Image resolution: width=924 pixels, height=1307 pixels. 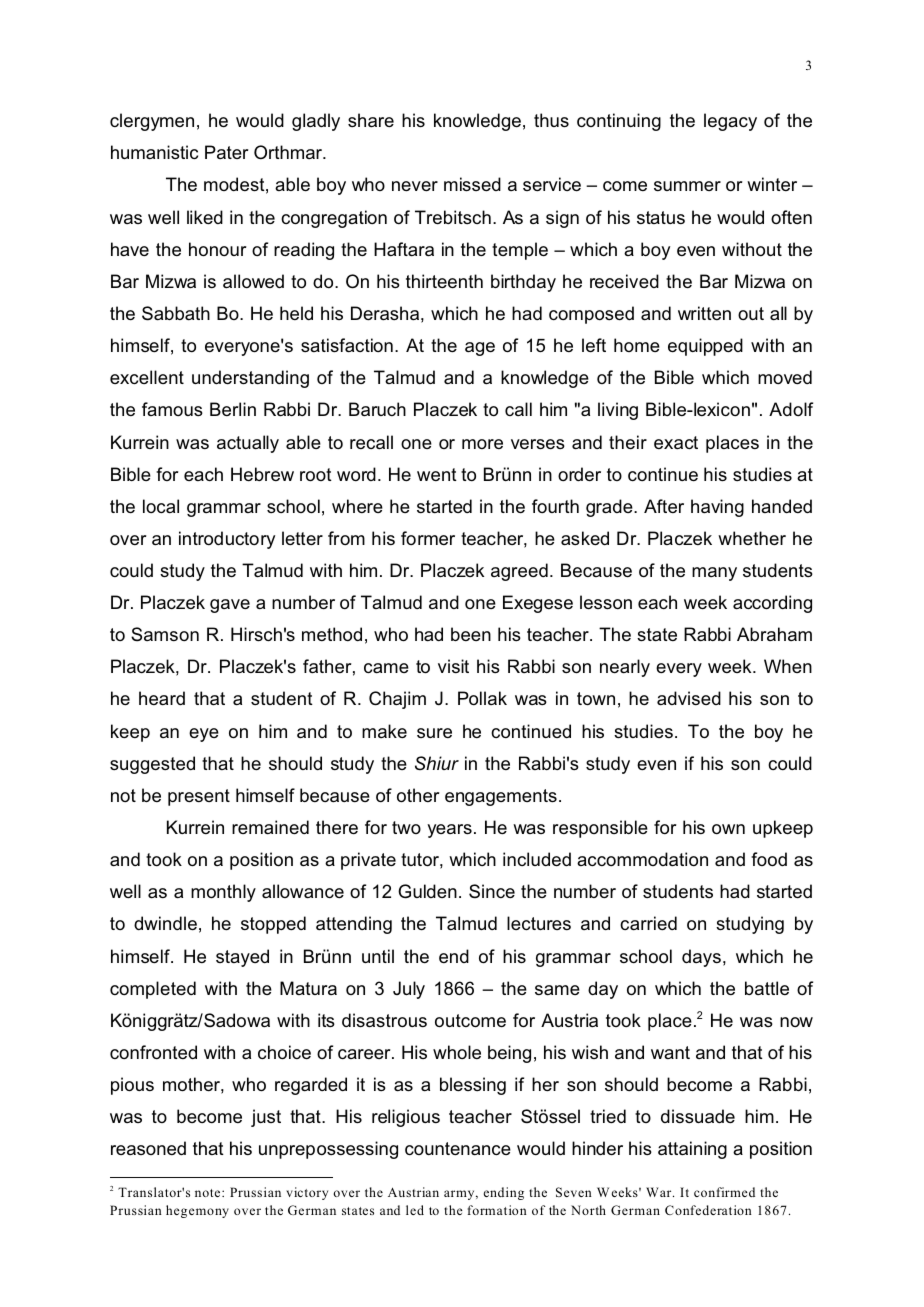 What do you see at coordinates (689, 698) in the screenshot?
I see `advised` at bounding box center [689, 698].
